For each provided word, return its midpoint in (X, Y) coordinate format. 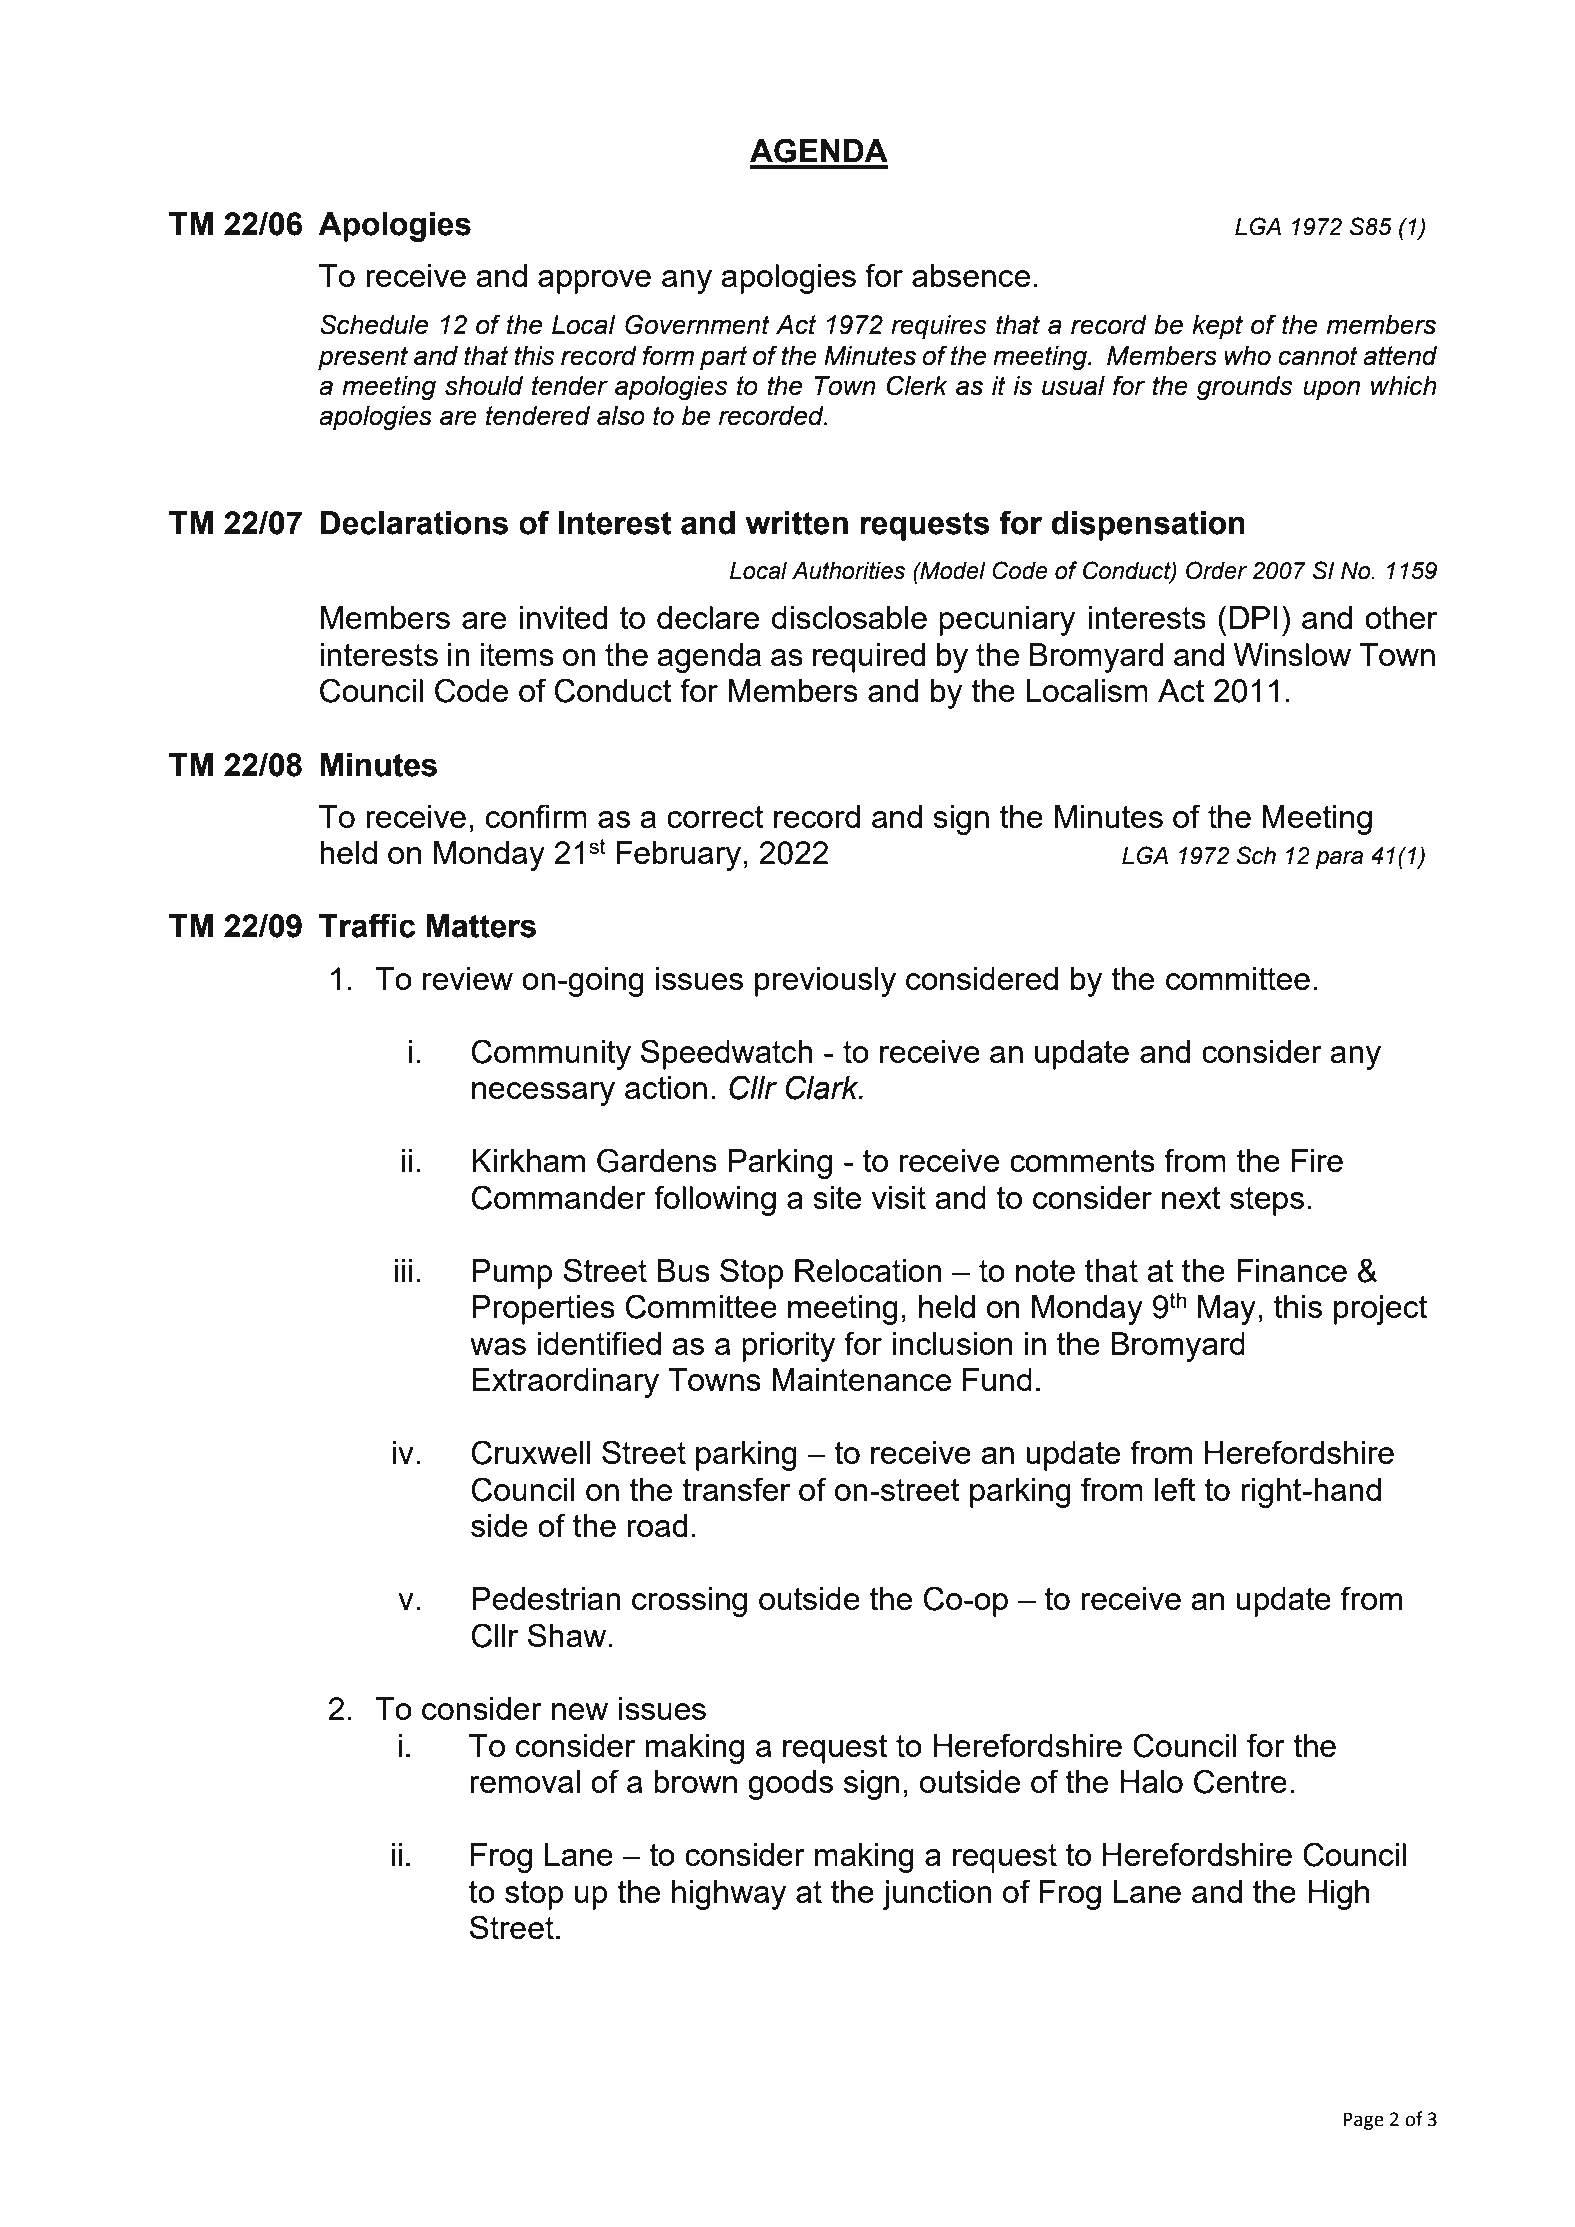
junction (937, 1895)
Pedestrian (546, 1598)
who (1247, 356)
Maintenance (861, 1379)
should (484, 386)
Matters (481, 926)
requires (939, 327)
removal (525, 1781)
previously (825, 982)
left (1175, 1489)
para (1339, 860)
